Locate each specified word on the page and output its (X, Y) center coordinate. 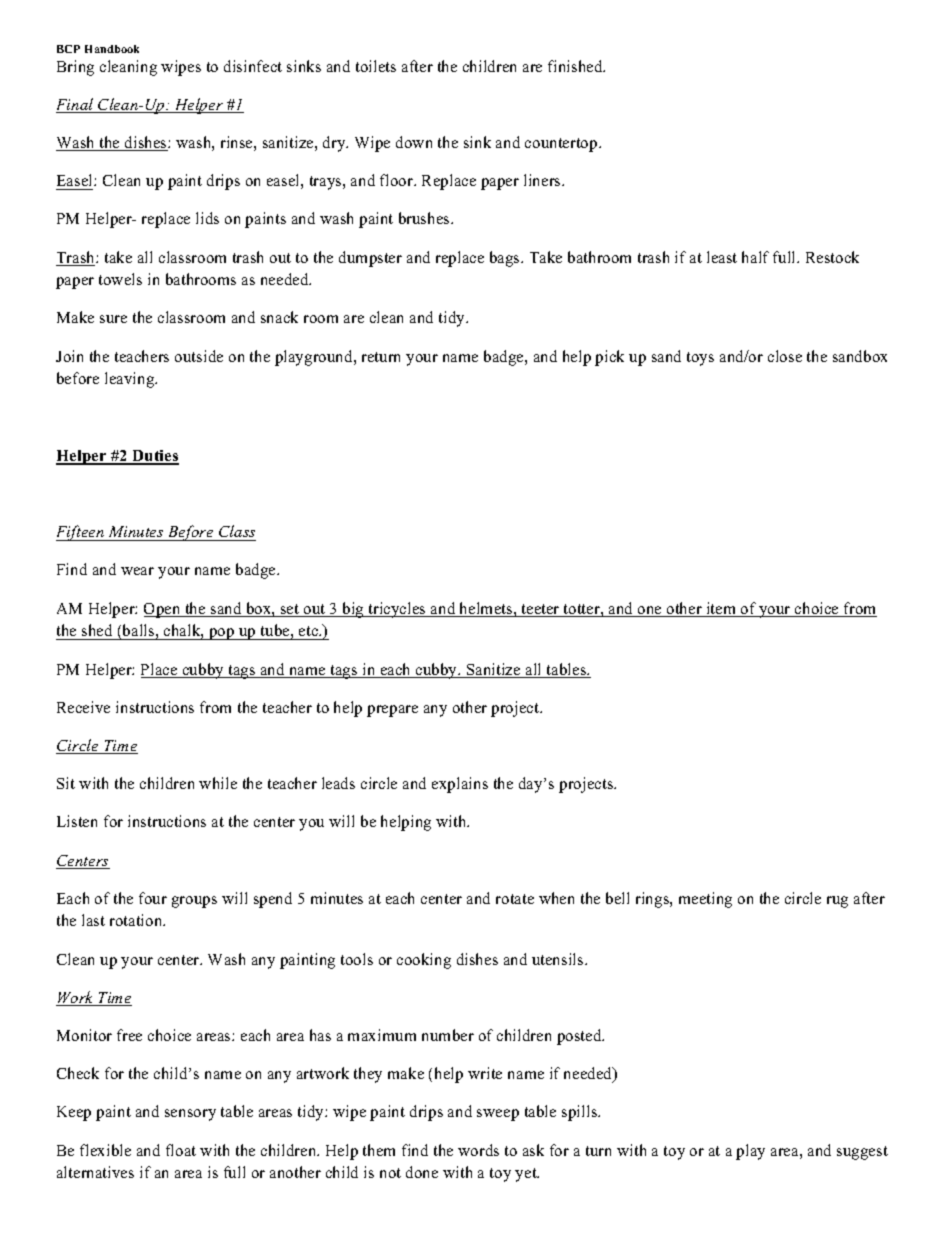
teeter (540, 610)
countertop (562, 145)
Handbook (112, 49)
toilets (376, 66)
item (721, 609)
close (785, 356)
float (181, 1150)
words (478, 1150)
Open (163, 610)
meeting (705, 900)
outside (199, 356)
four (153, 898)
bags (506, 259)
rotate (515, 899)
